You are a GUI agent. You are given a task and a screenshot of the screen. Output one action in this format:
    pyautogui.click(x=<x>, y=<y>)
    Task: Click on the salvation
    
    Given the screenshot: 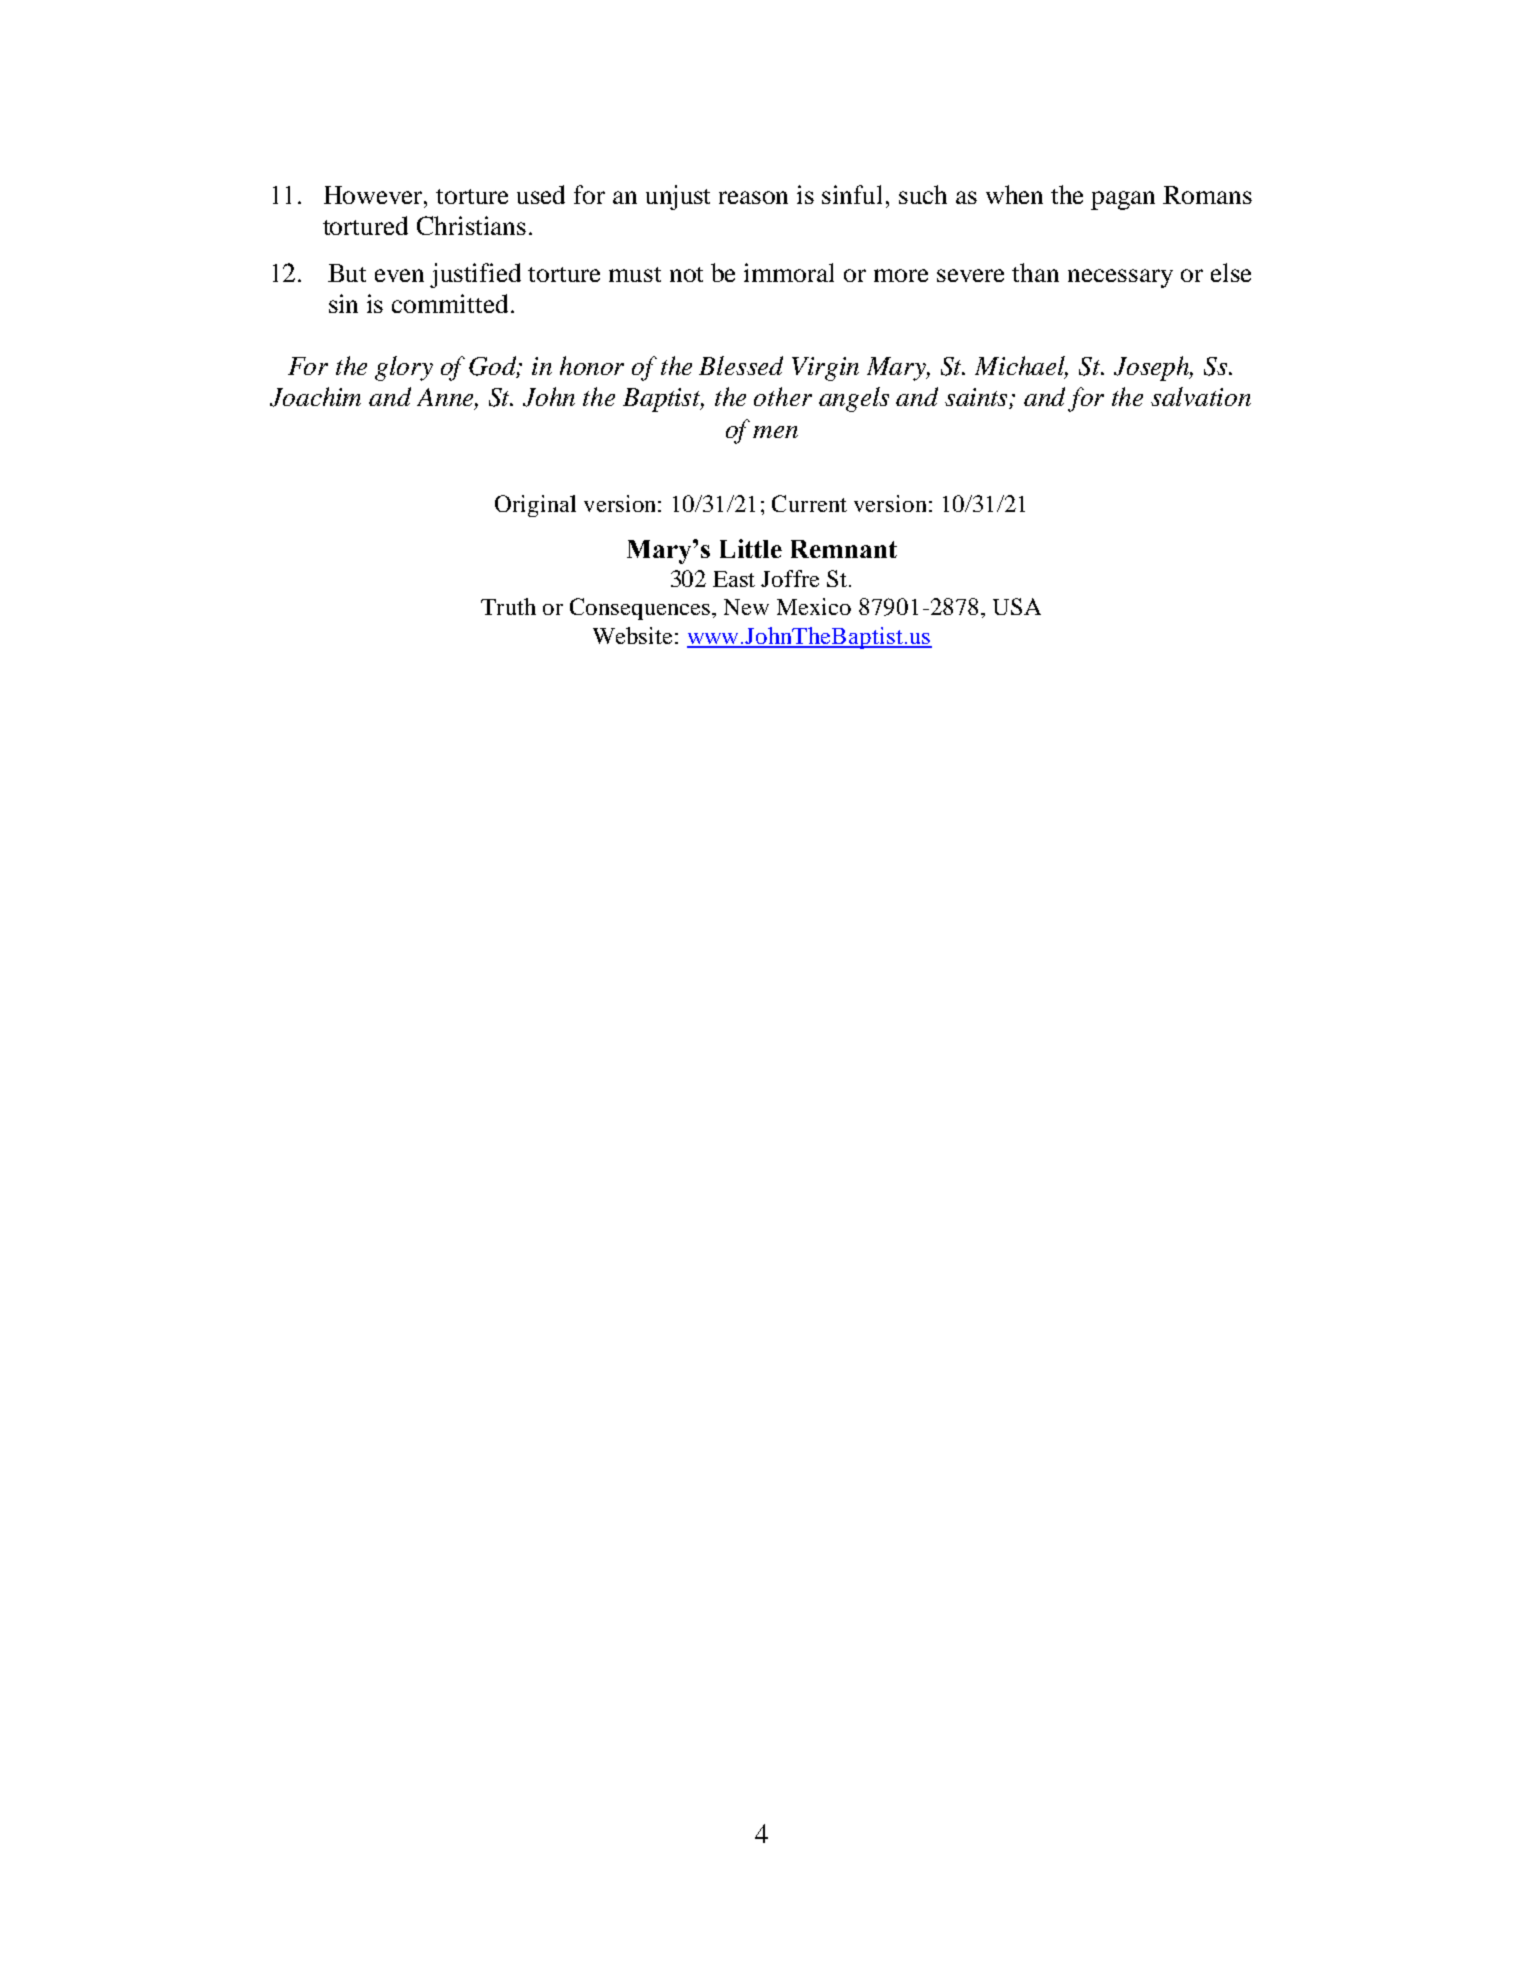 What is the action you would take?
    pyautogui.click(x=1201, y=396)
